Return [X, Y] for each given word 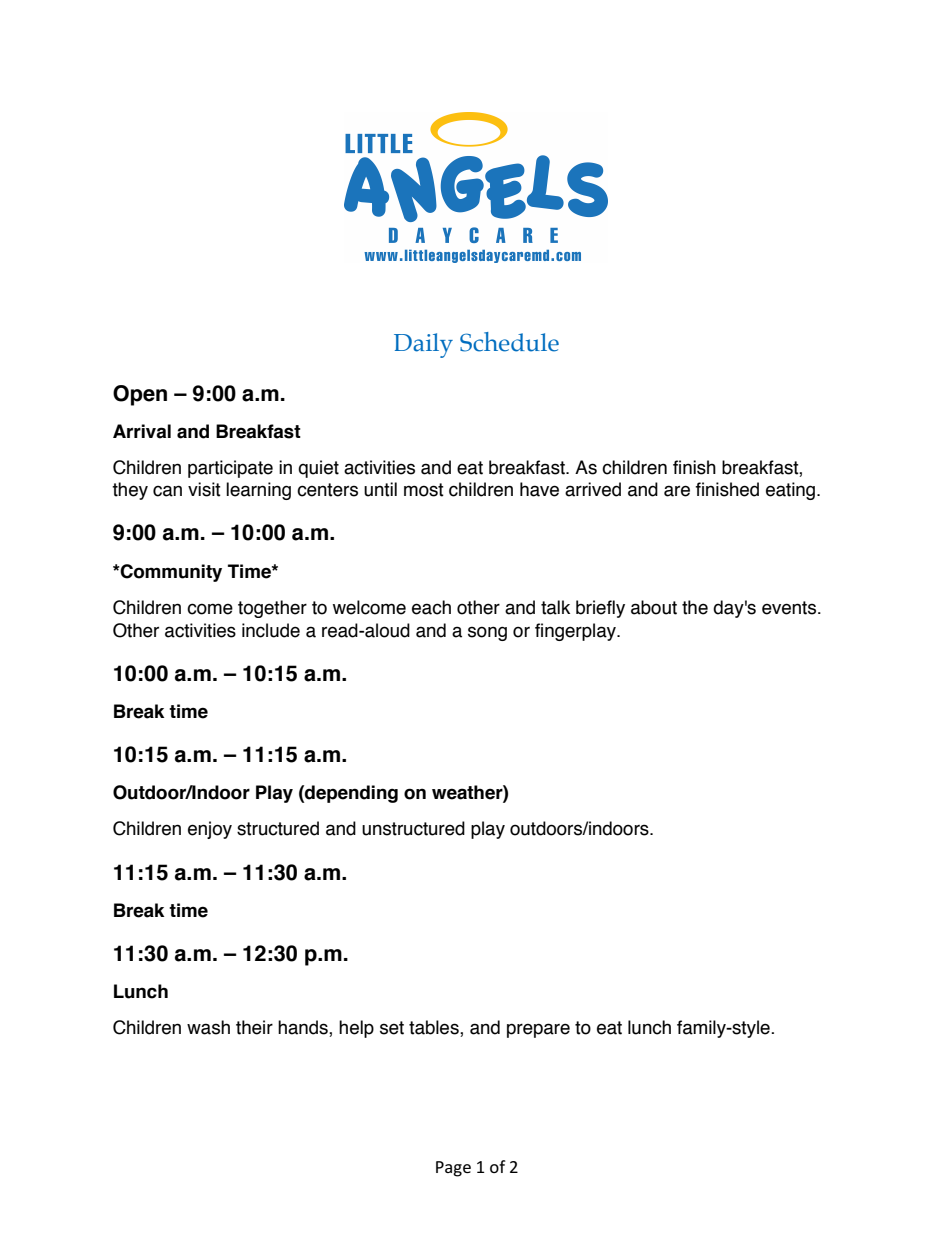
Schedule [509, 342]
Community [170, 573]
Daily [423, 345]
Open [140, 395]
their [254, 1027]
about [654, 607]
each [431, 607]
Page [453, 1169]
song [487, 633]
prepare [538, 1030]
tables [435, 1028]
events [790, 608]
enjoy [210, 830]
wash [208, 1027]
